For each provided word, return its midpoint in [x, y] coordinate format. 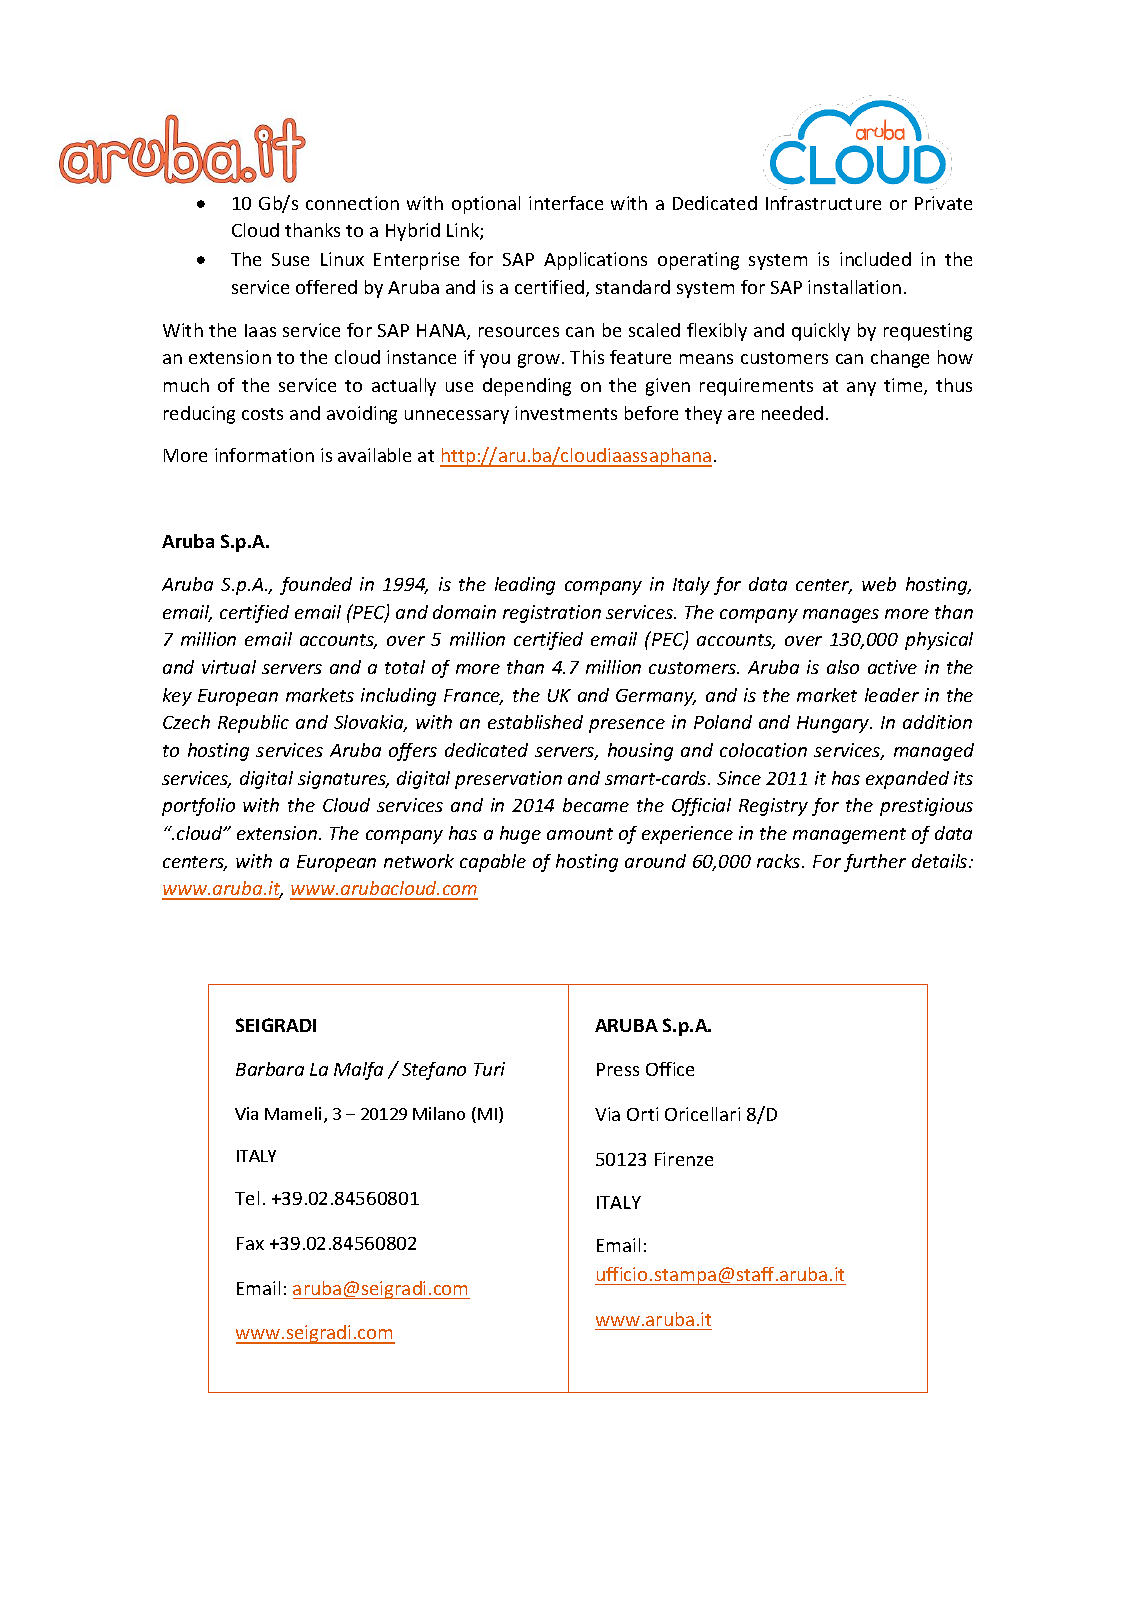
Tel [247, 1198]
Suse [290, 259]
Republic [253, 724]
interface [566, 203]
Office [670, 1069]
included [875, 259]
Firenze [684, 1159]
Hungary [834, 724]
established [535, 722]
